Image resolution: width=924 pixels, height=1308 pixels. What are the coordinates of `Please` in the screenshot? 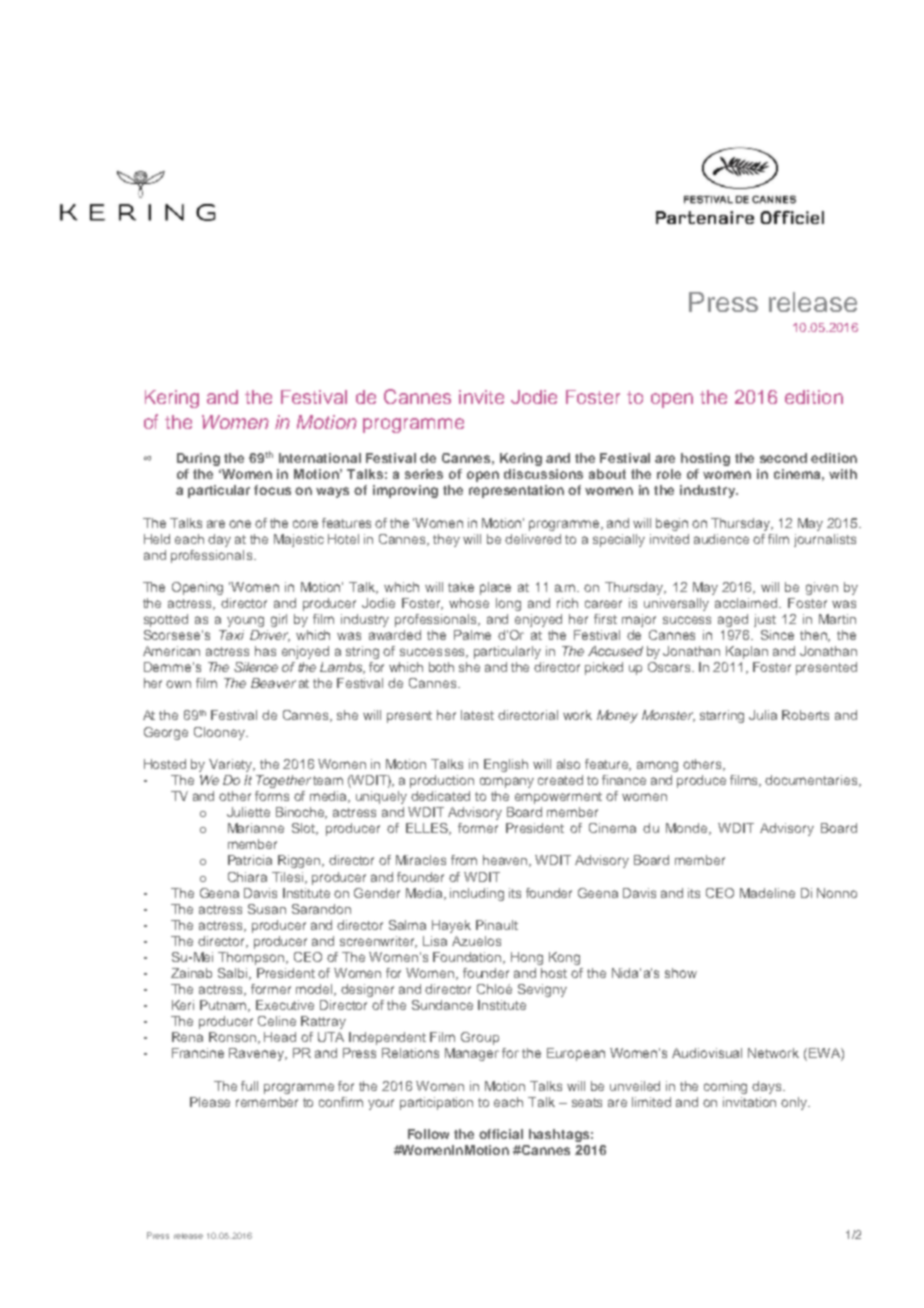 It's located at (210, 1102).
